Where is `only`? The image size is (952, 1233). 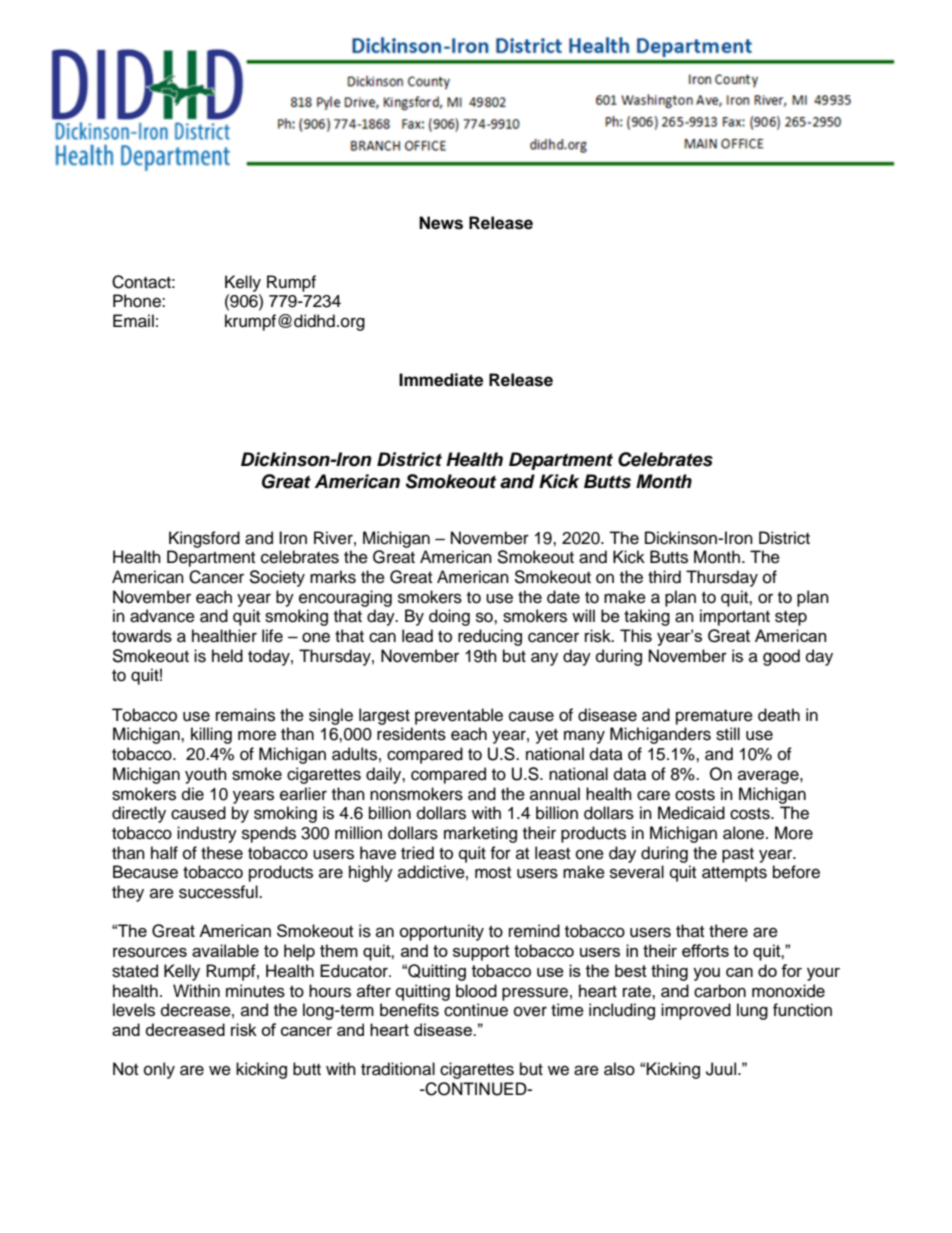
only is located at coordinates (159, 1070).
